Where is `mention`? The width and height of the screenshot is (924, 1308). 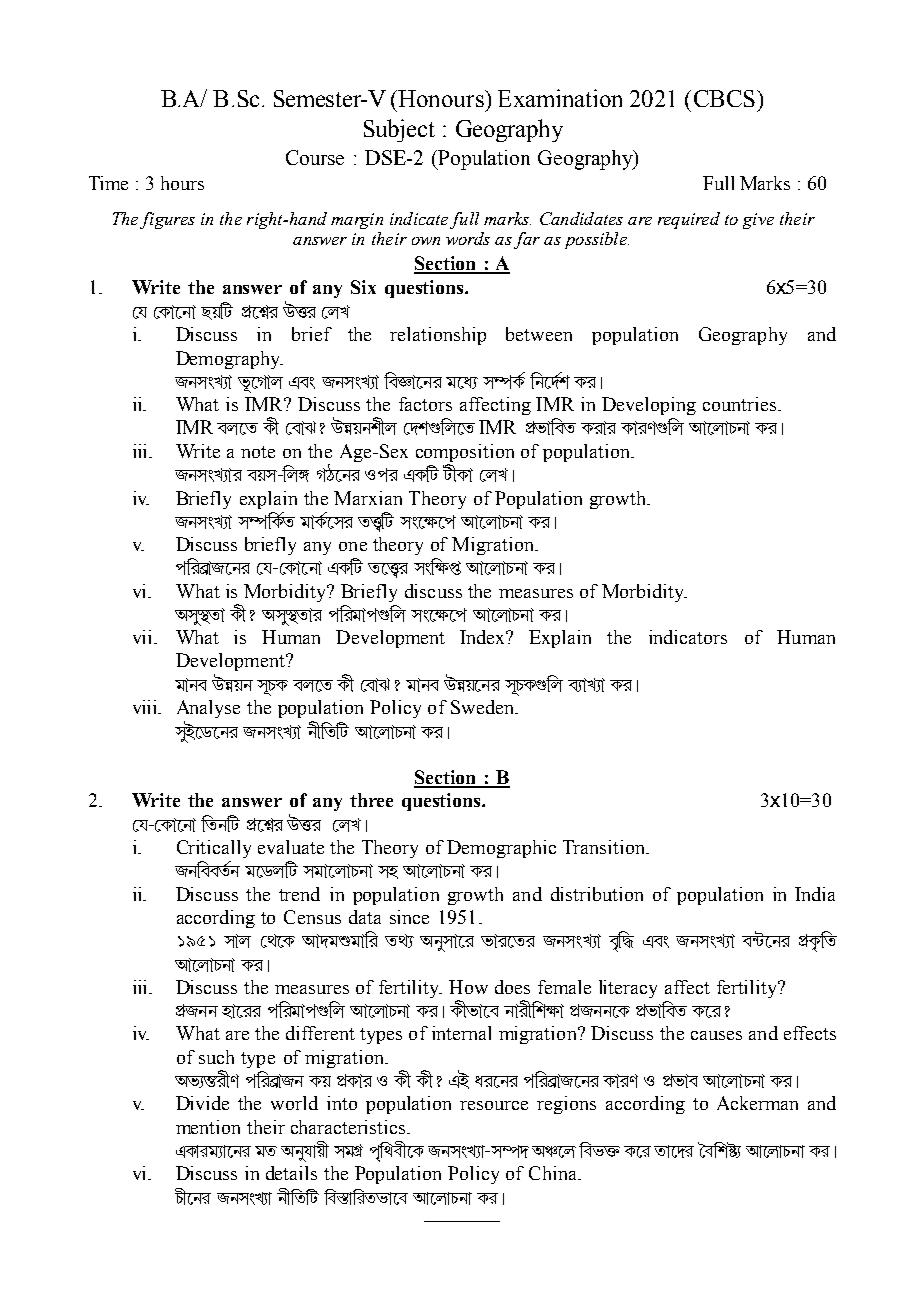
mention is located at coordinates (208, 1127).
